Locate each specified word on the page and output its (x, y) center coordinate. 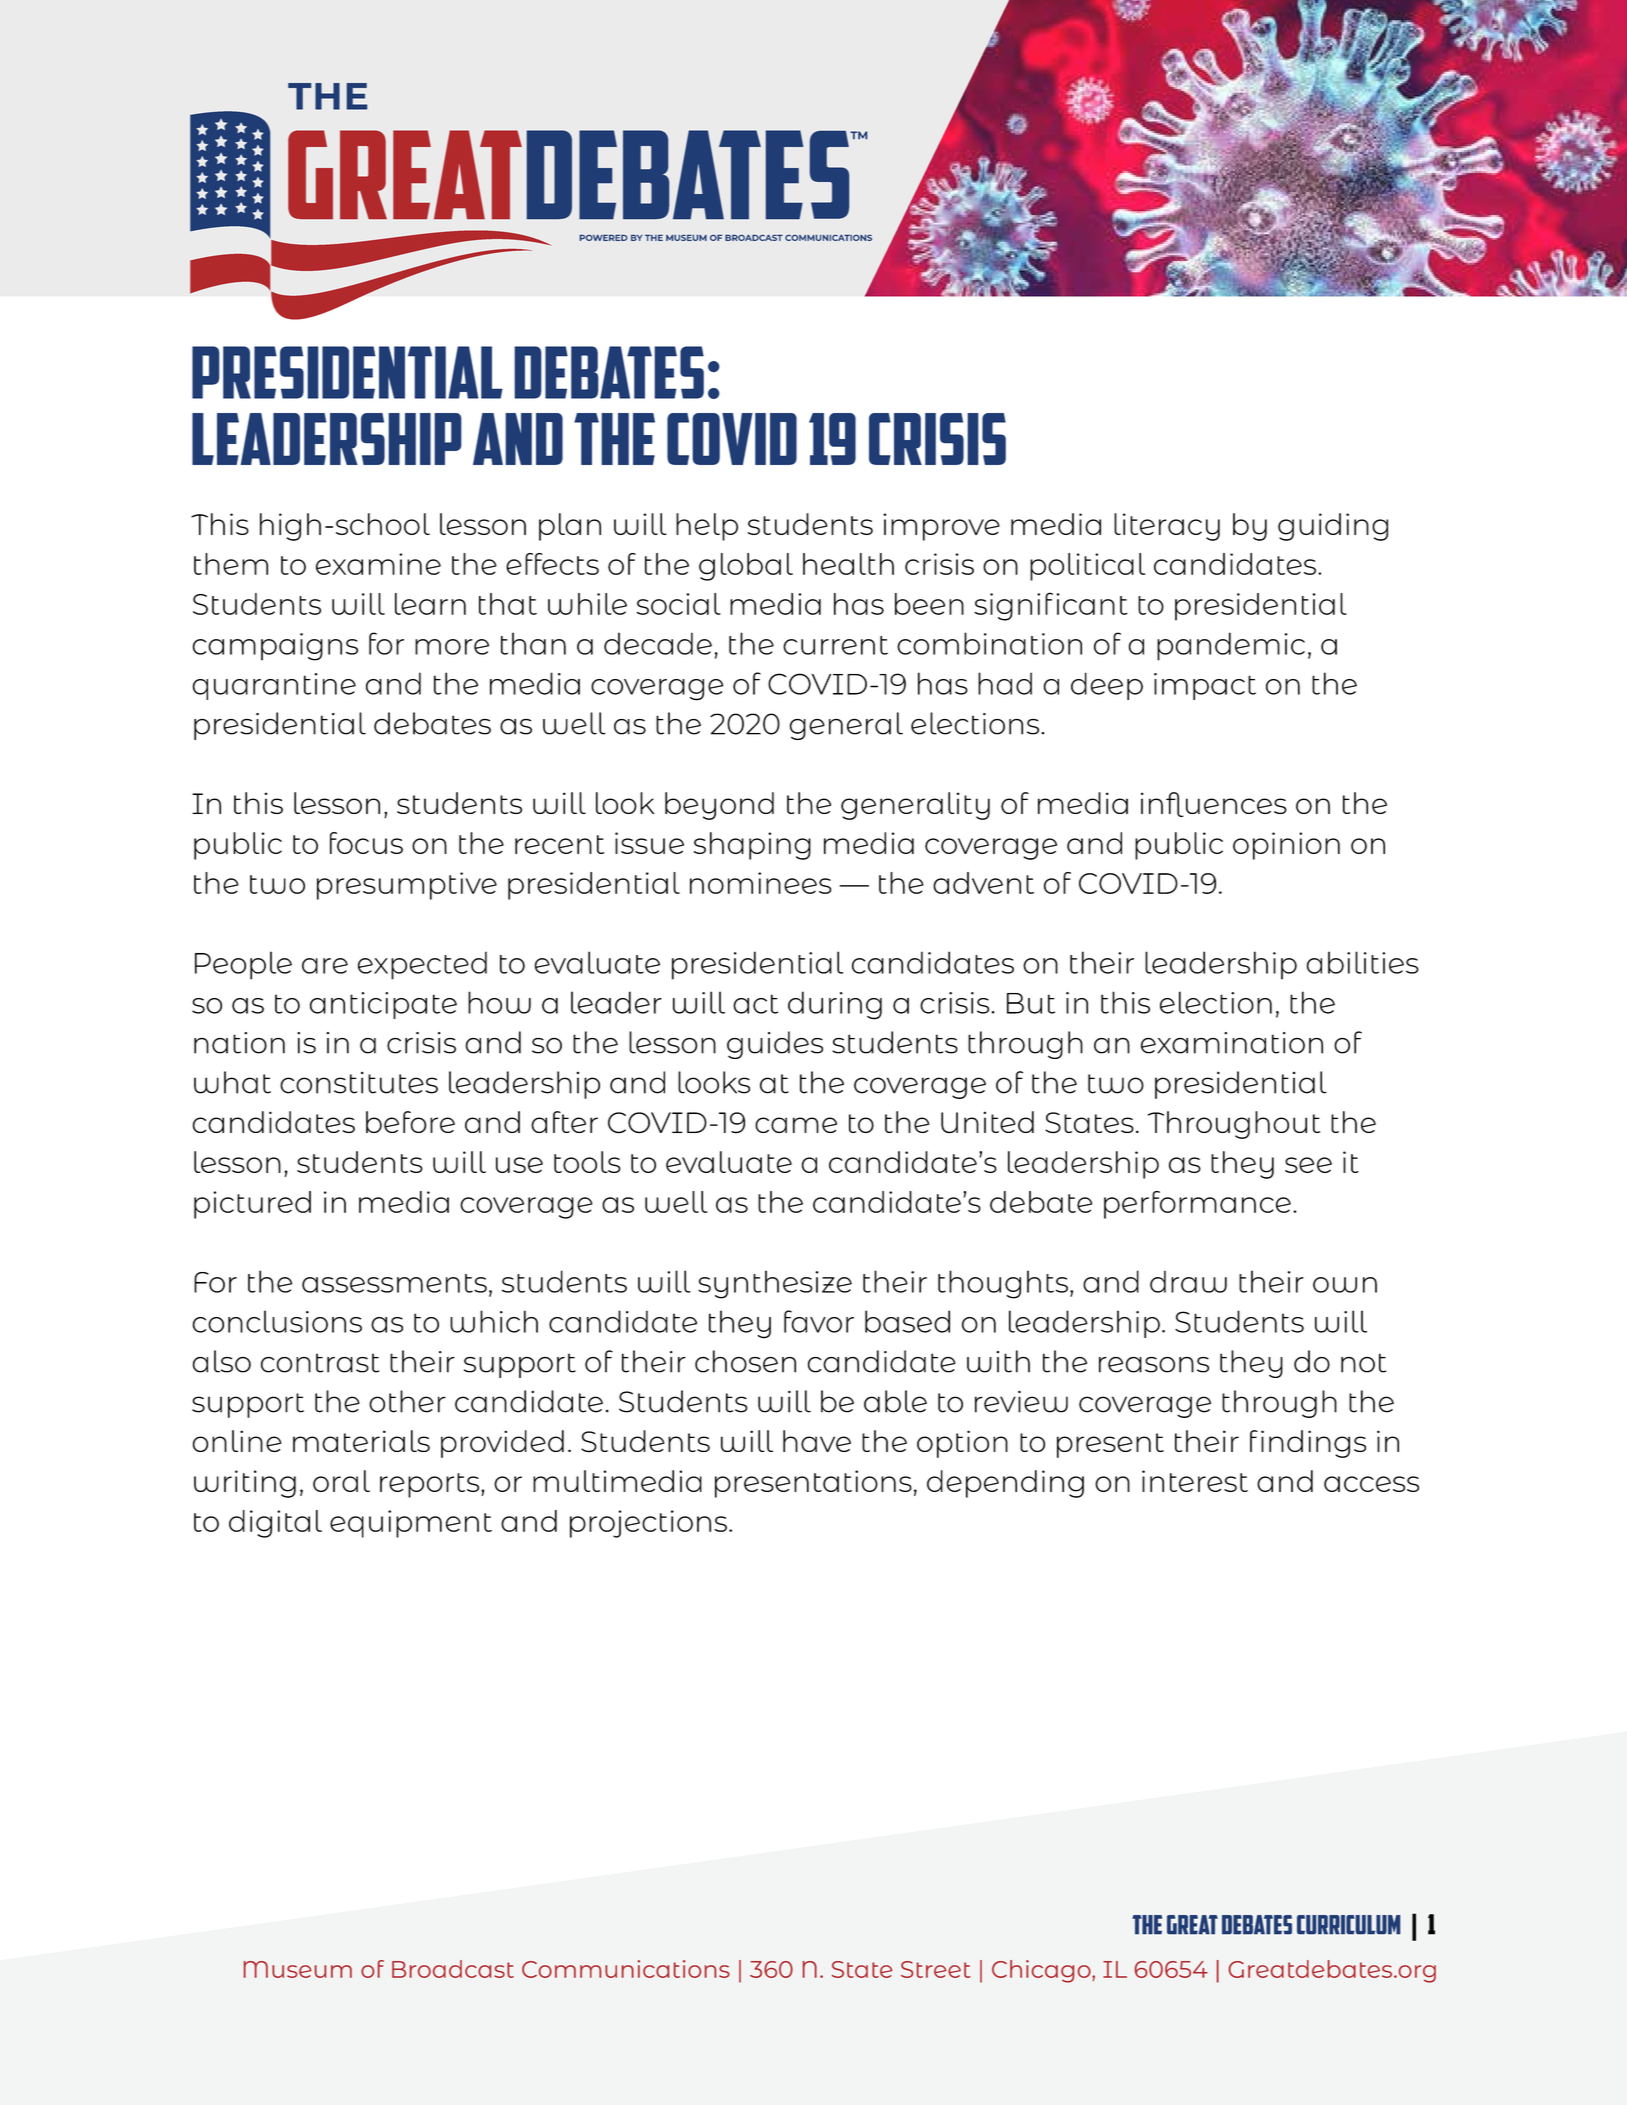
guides (775, 1045)
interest (1195, 1481)
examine (378, 564)
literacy (1167, 527)
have (817, 1441)
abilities (1363, 962)
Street (936, 1969)
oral (341, 1481)
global (746, 567)
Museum (298, 1969)
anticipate (383, 1005)
